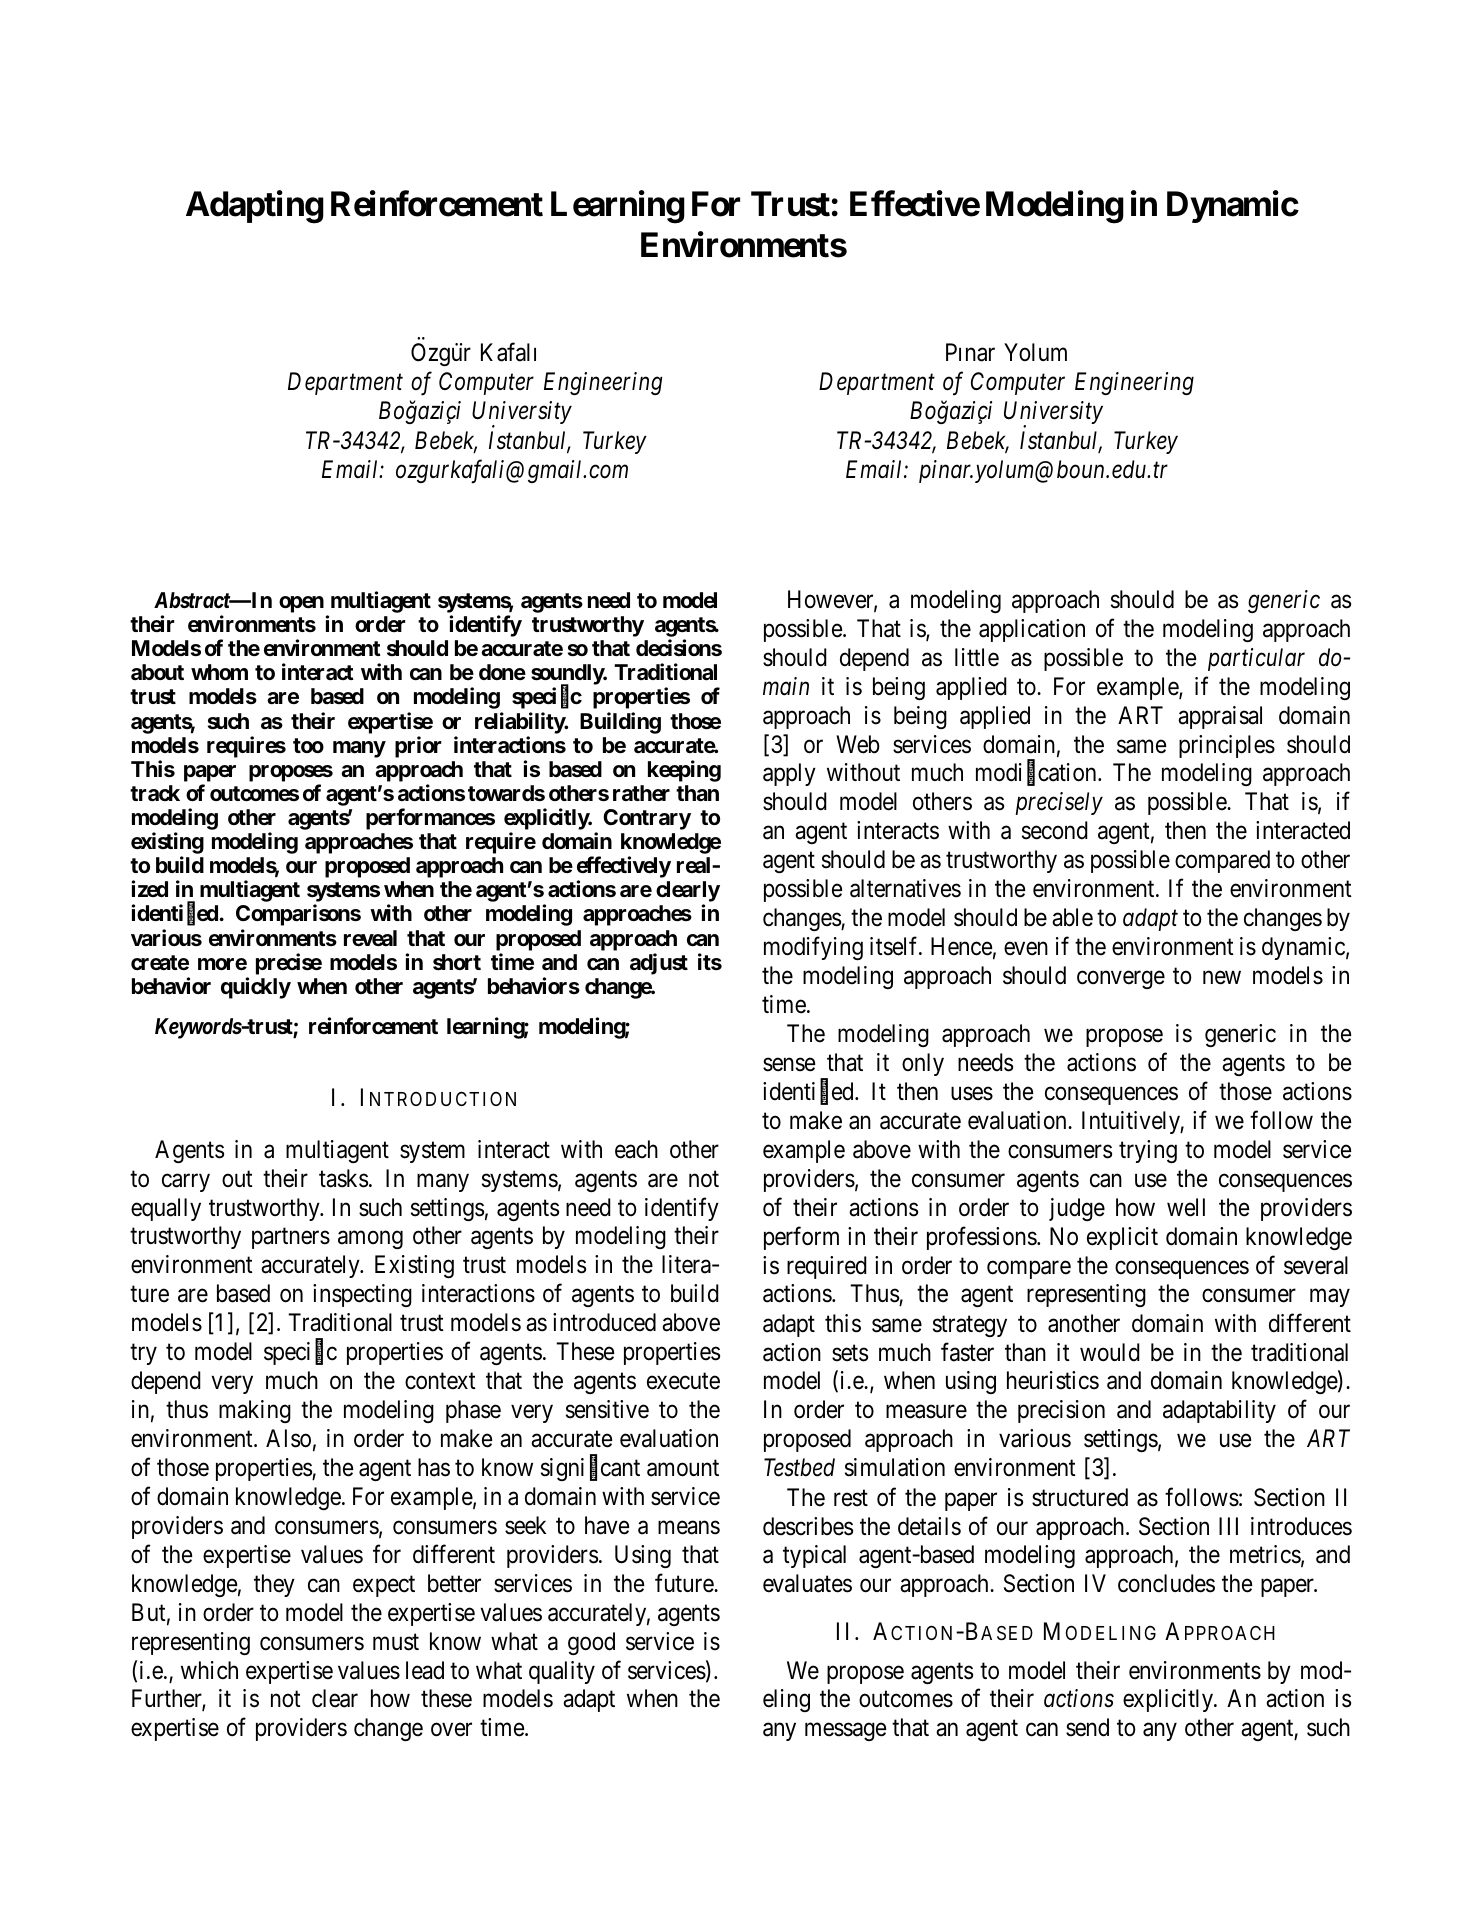  What do you see at coordinates (813, 948) in the document?
I see `modifying` at bounding box center [813, 948].
